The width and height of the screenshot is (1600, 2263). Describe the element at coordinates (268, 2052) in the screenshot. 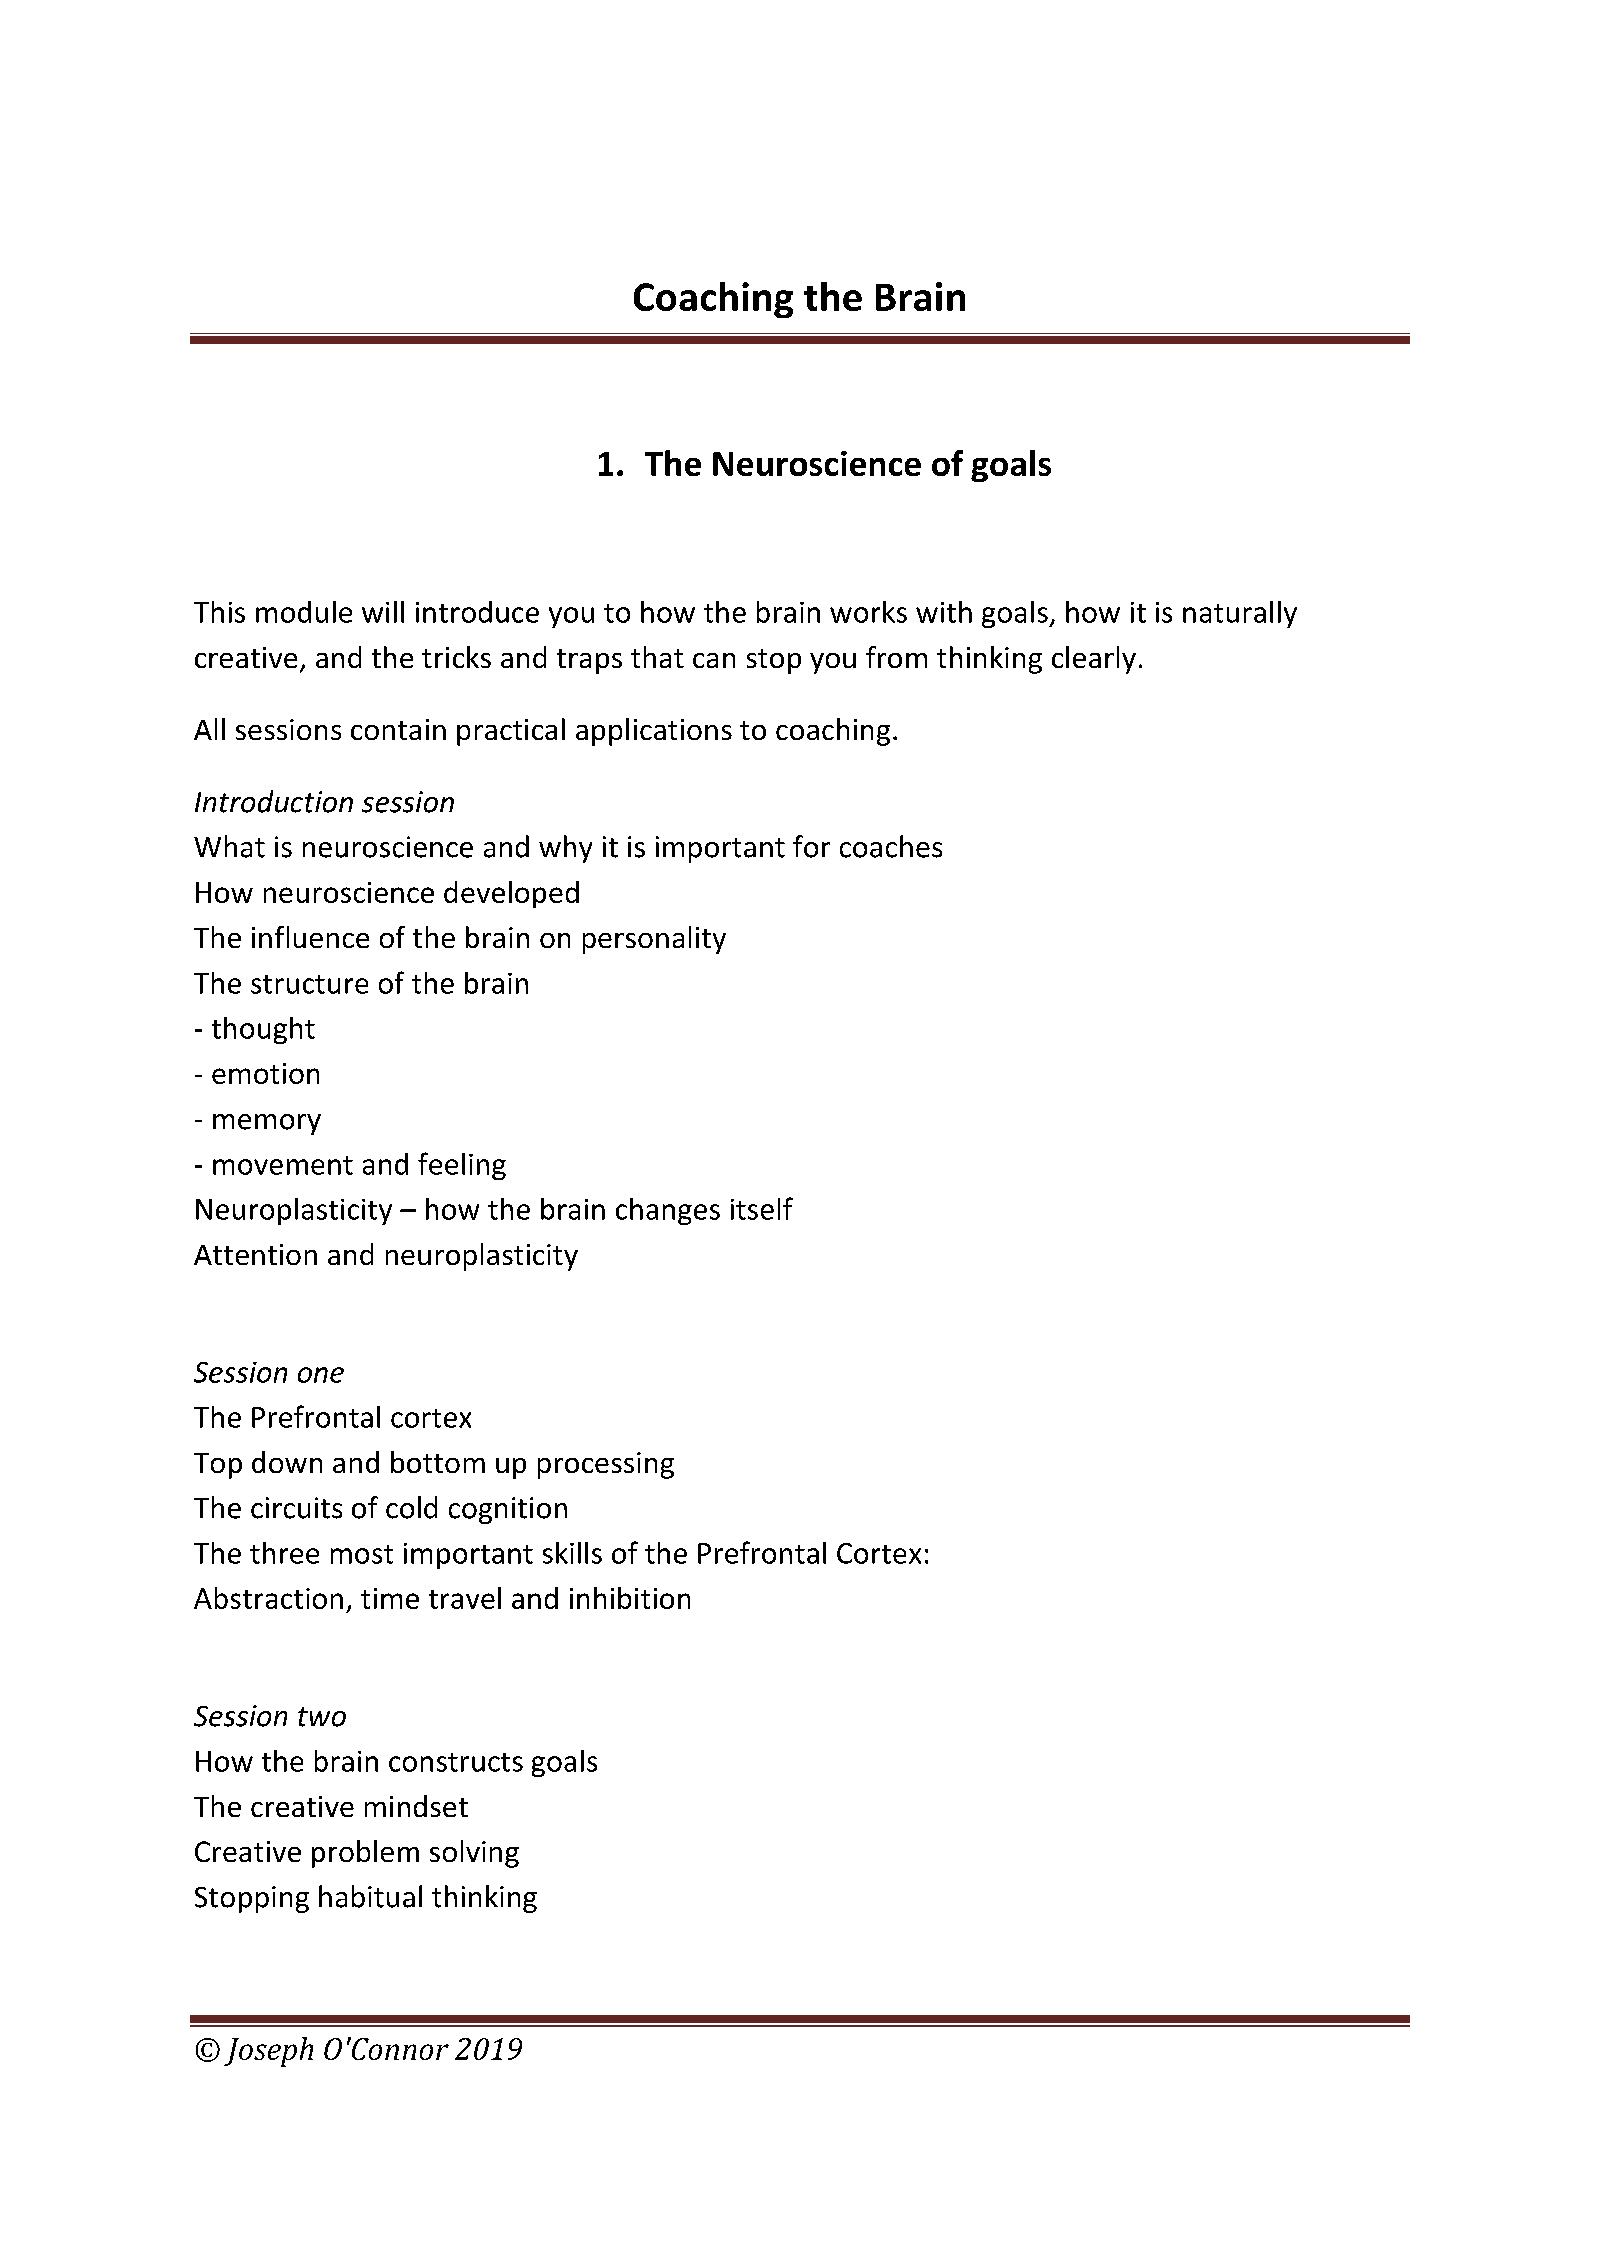

I see `Joseph` at that location.
